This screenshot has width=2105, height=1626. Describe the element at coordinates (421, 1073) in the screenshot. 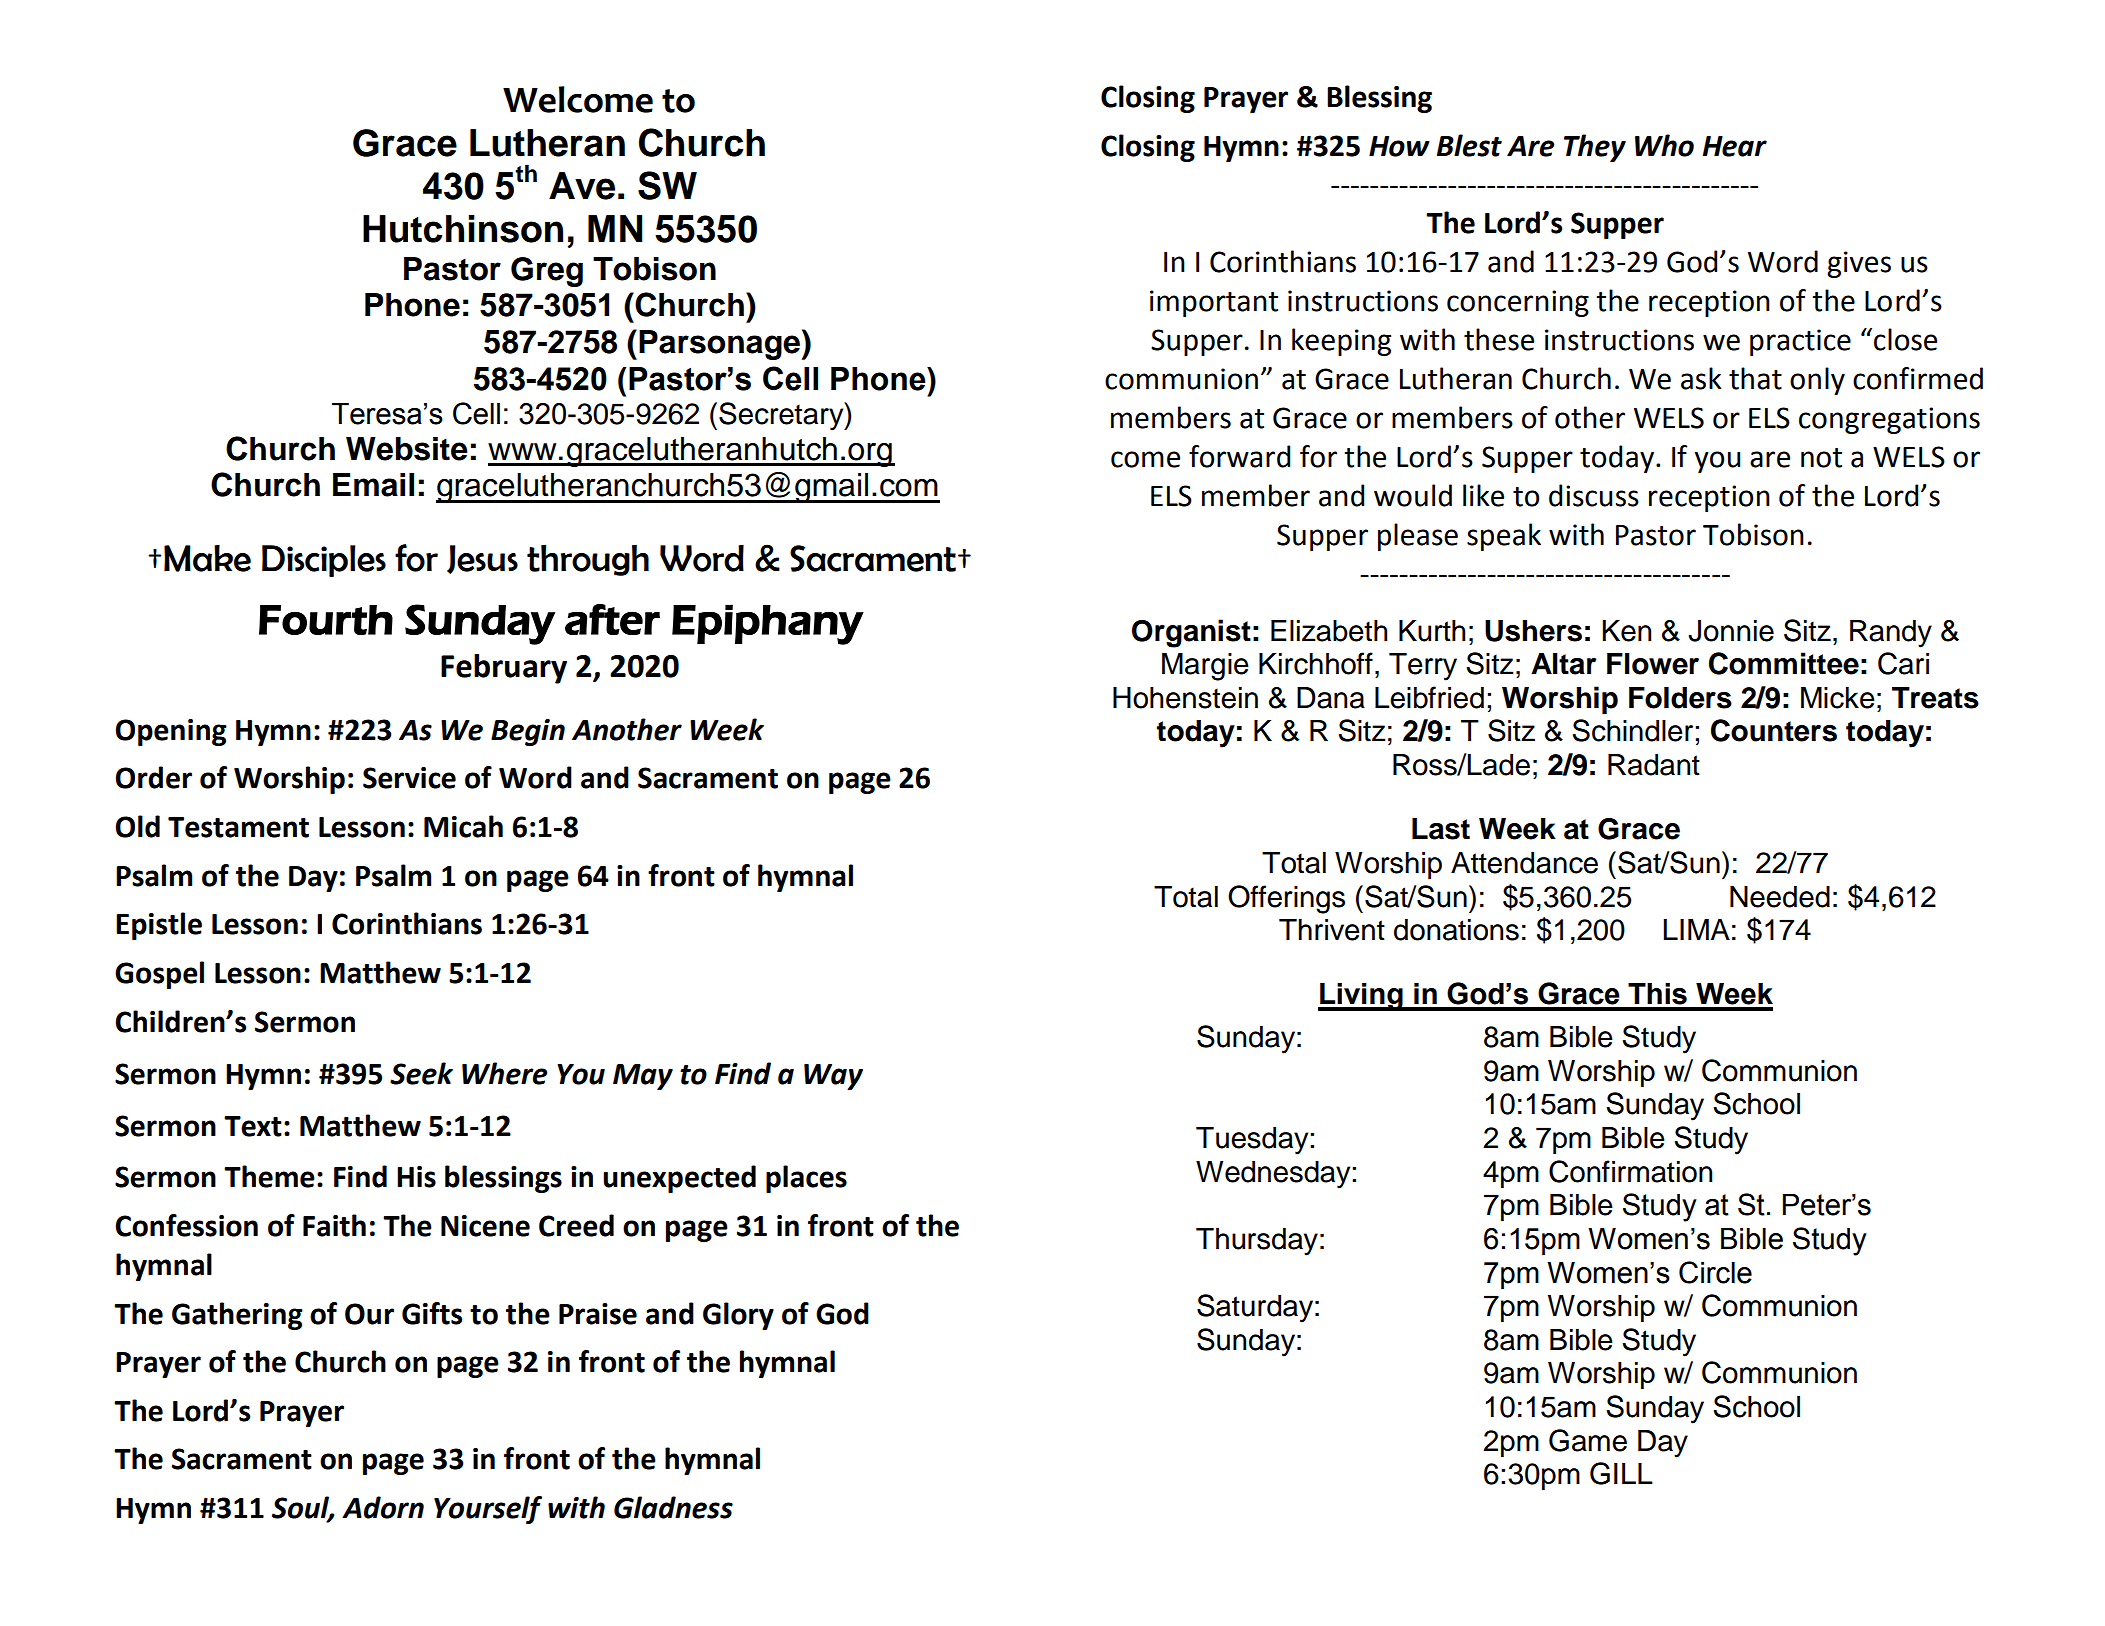

I see `Seek` at that location.
